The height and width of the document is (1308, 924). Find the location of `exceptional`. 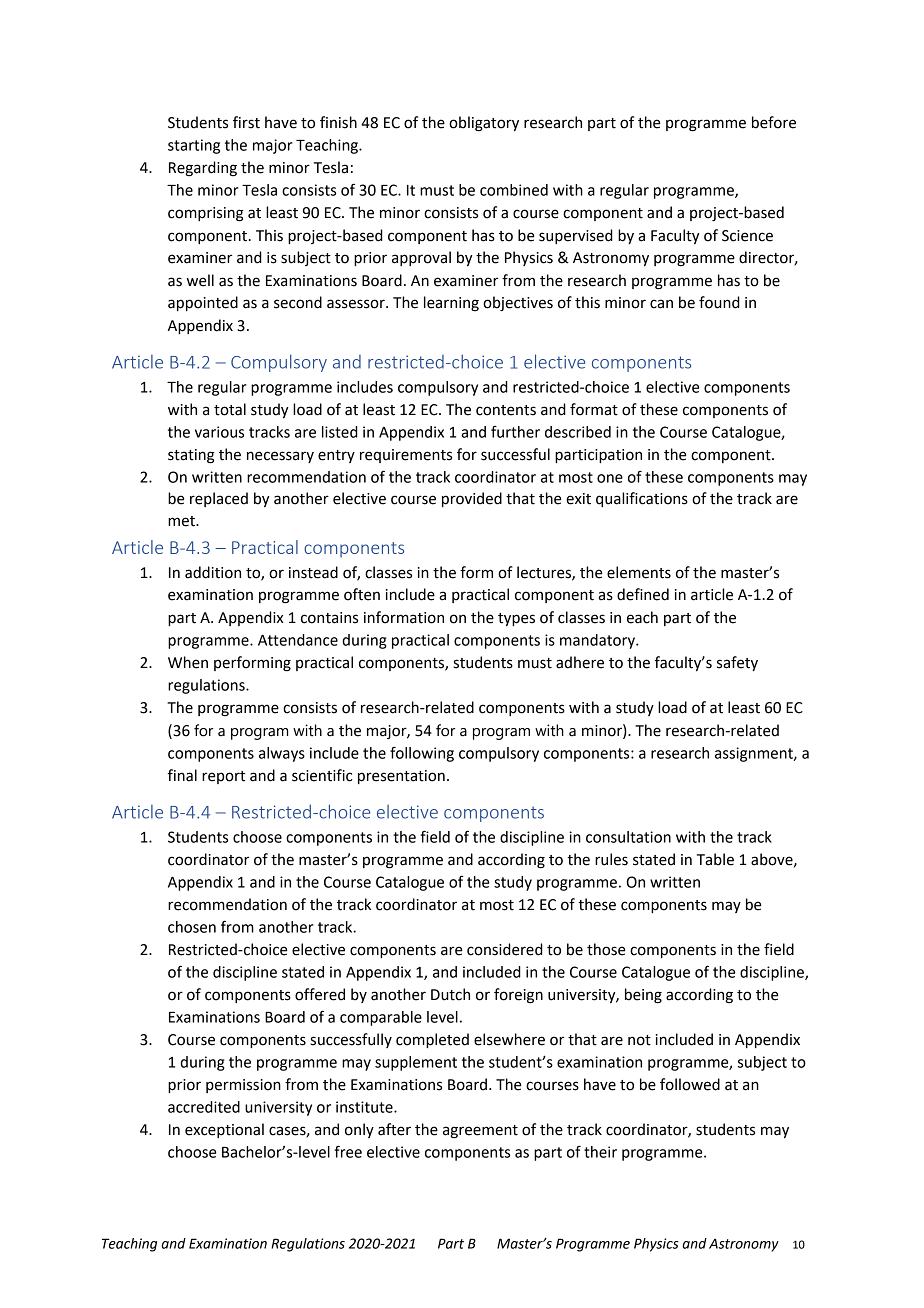

exceptional is located at coordinates (224, 1130).
